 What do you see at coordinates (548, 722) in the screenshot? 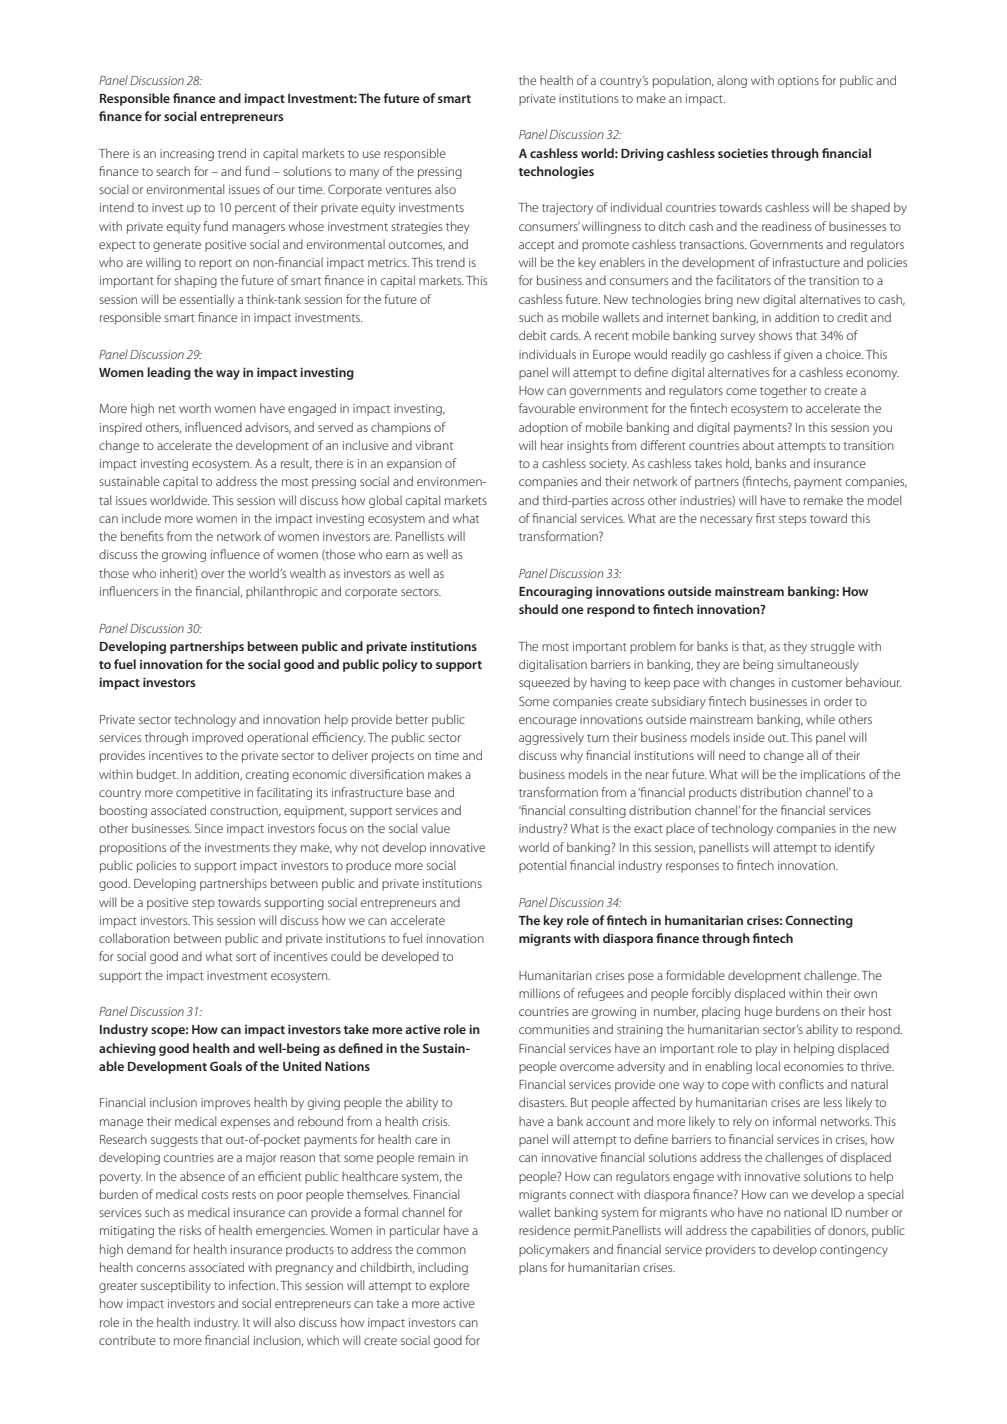
I see `encourage` at bounding box center [548, 722].
